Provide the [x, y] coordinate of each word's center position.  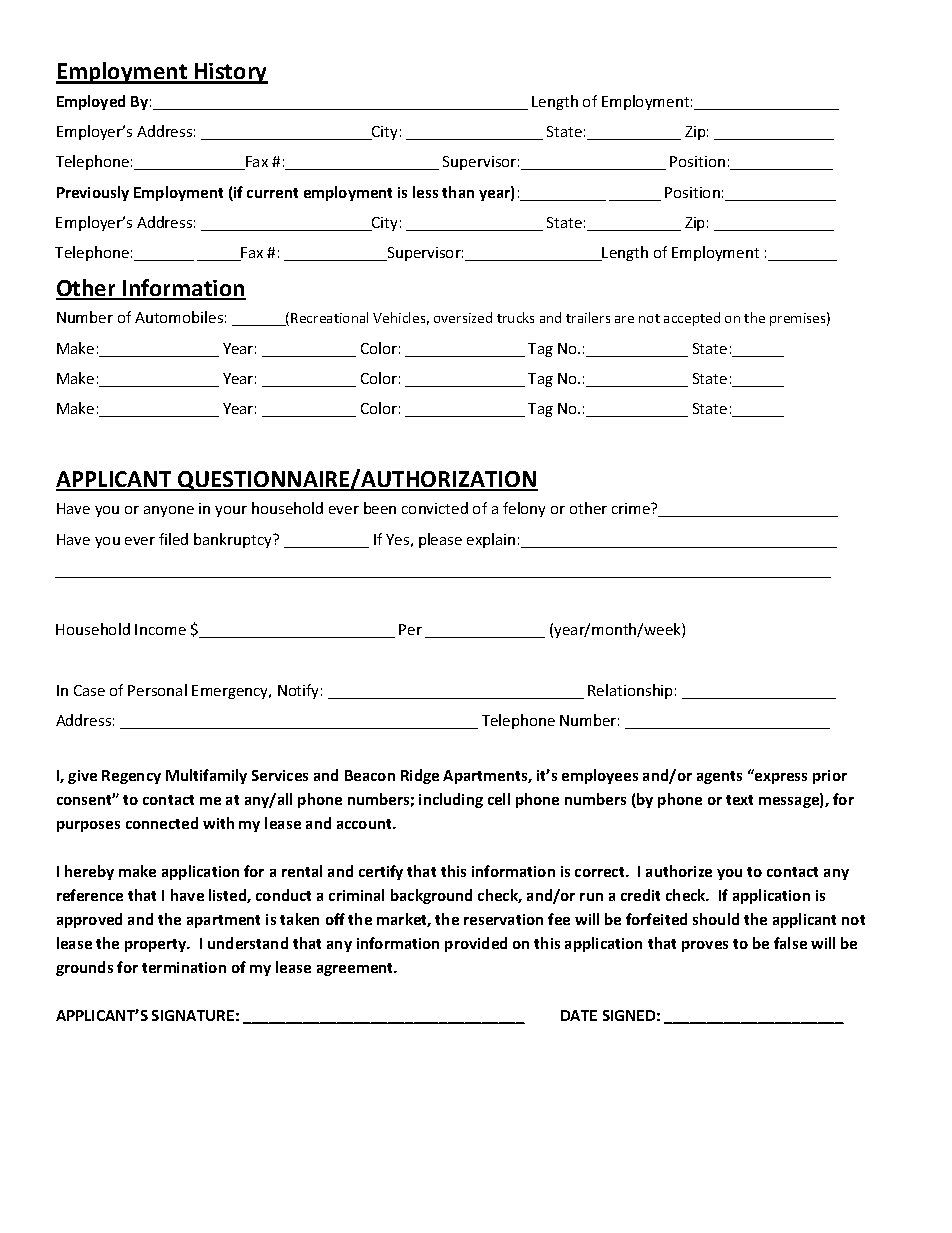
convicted [435, 508]
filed [173, 539]
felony [524, 509]
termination [184, 967]
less [425, 192]
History [230, 73]
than [458, 192]
